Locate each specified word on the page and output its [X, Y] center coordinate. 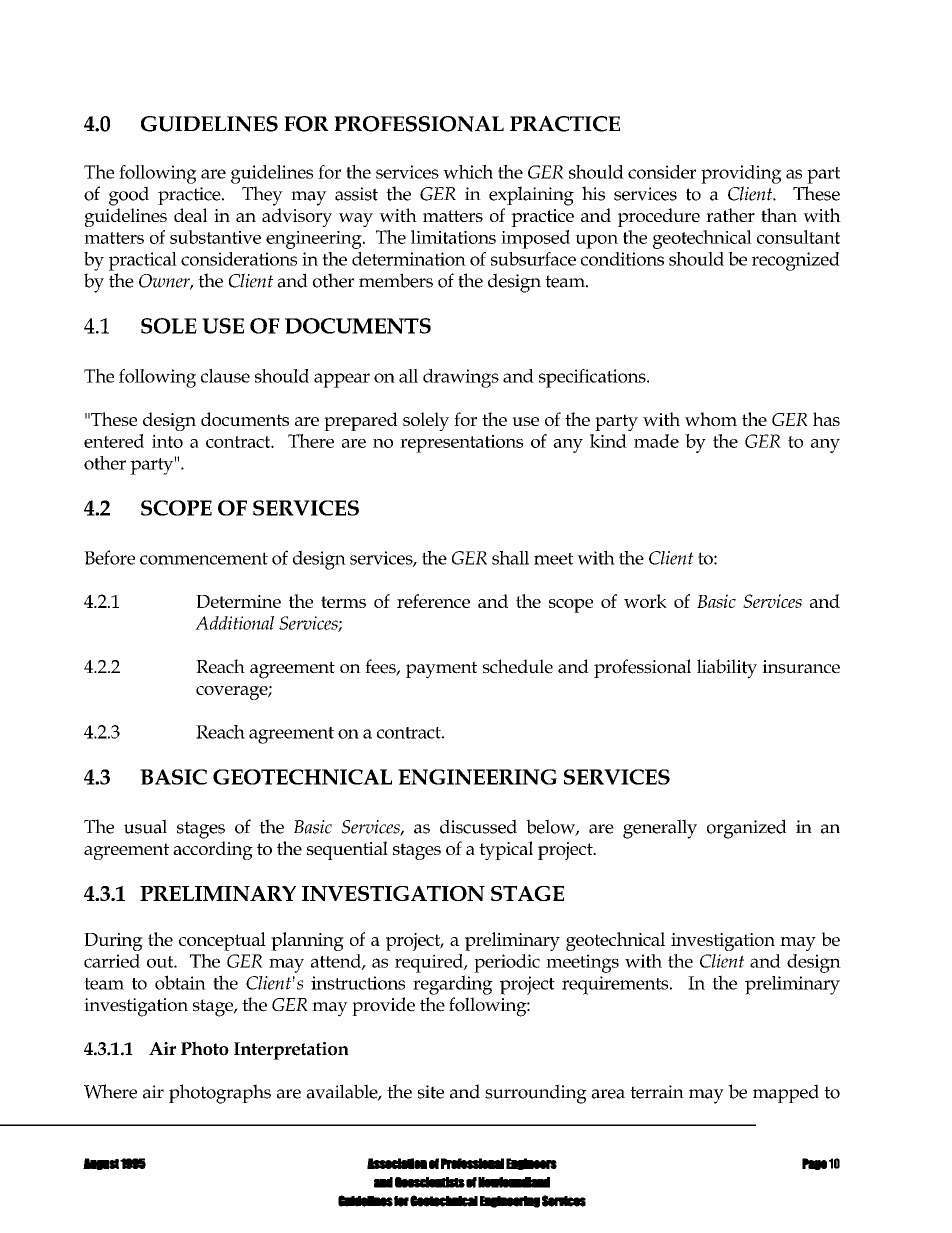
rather [730, 215]
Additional [234, 623]
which [468, 172]
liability [727, 669]
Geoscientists [430, 1182]
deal [191, 215]
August [101, 1164]
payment [441, 670]
